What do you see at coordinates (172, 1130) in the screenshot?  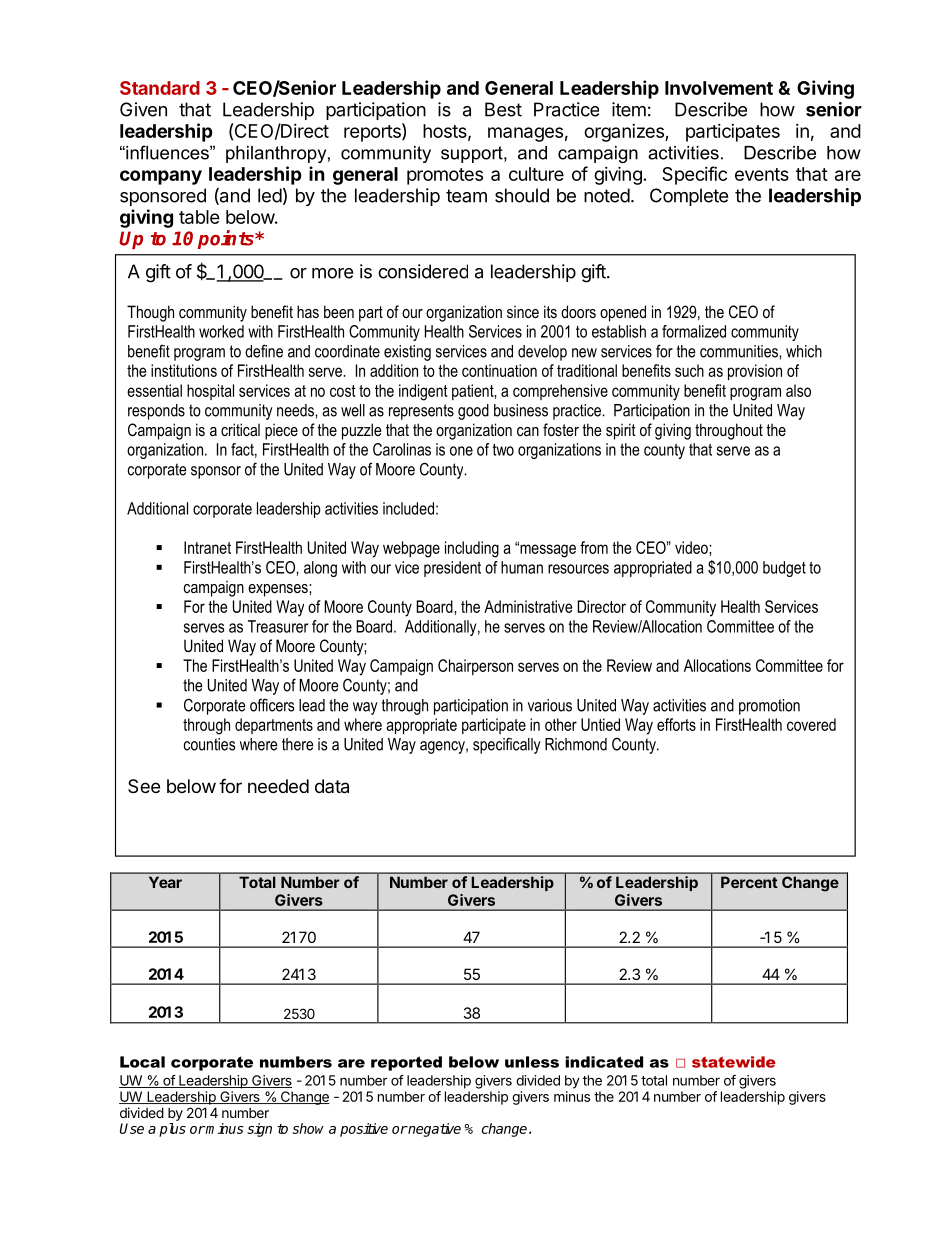 I see `plus` at bounding box center [172, 1130].
